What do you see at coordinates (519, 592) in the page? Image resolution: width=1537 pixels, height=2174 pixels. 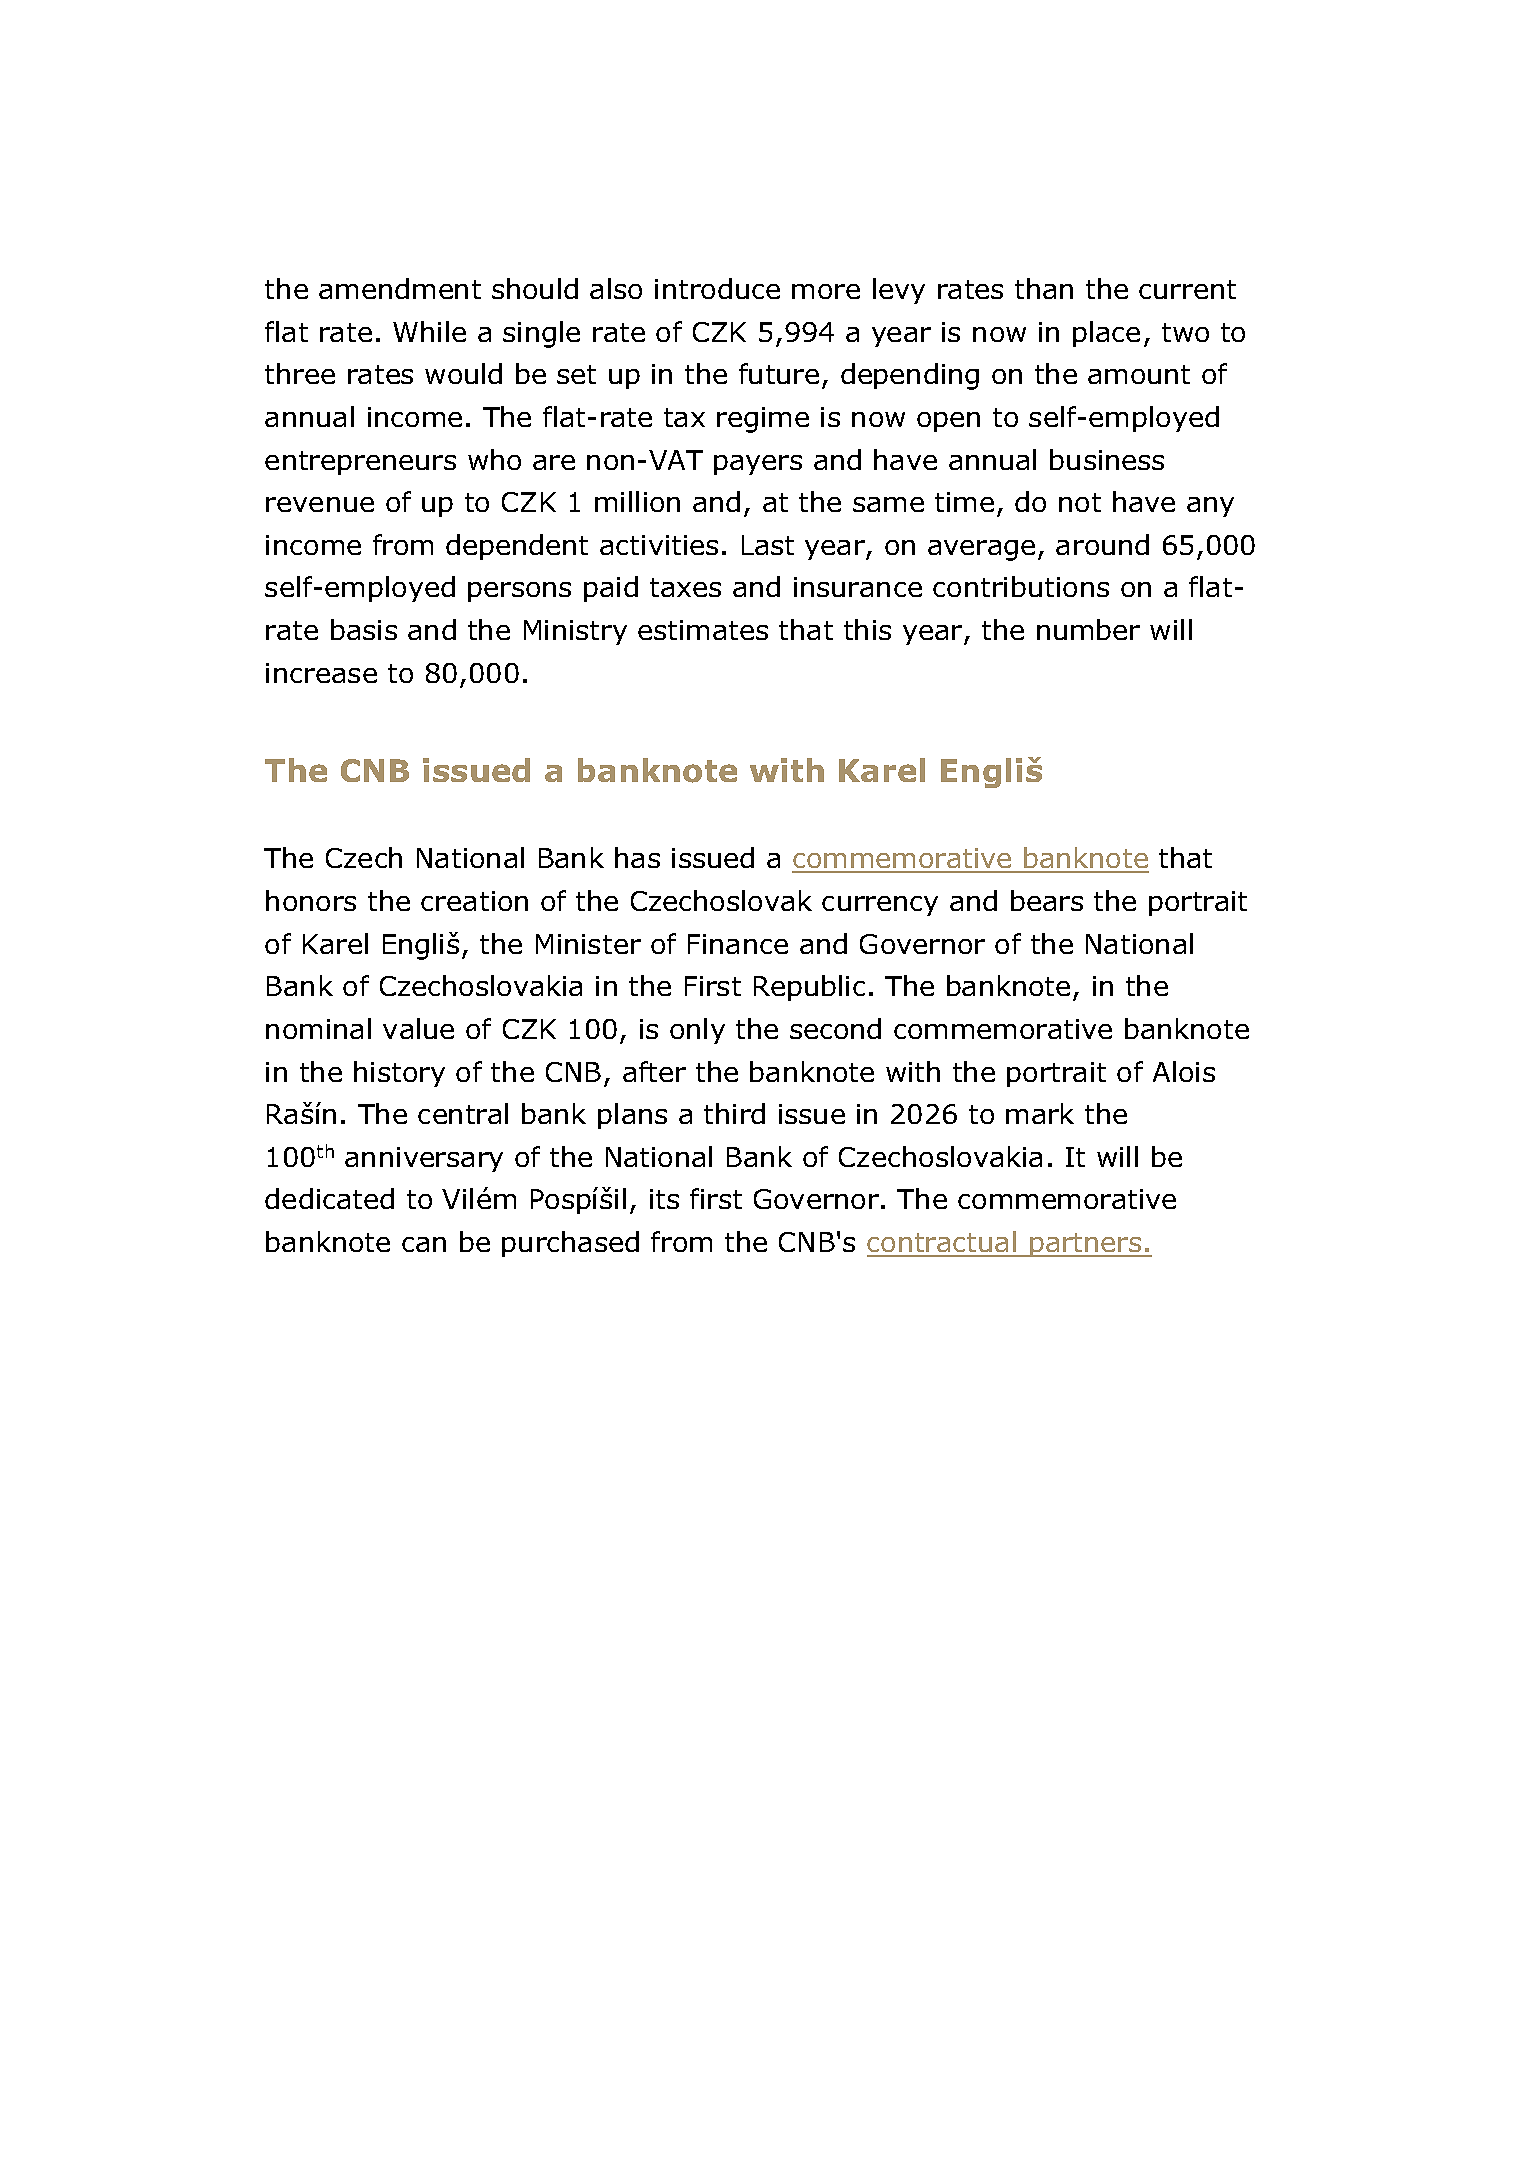 I see `persons` at bounding box center [519, 592].
